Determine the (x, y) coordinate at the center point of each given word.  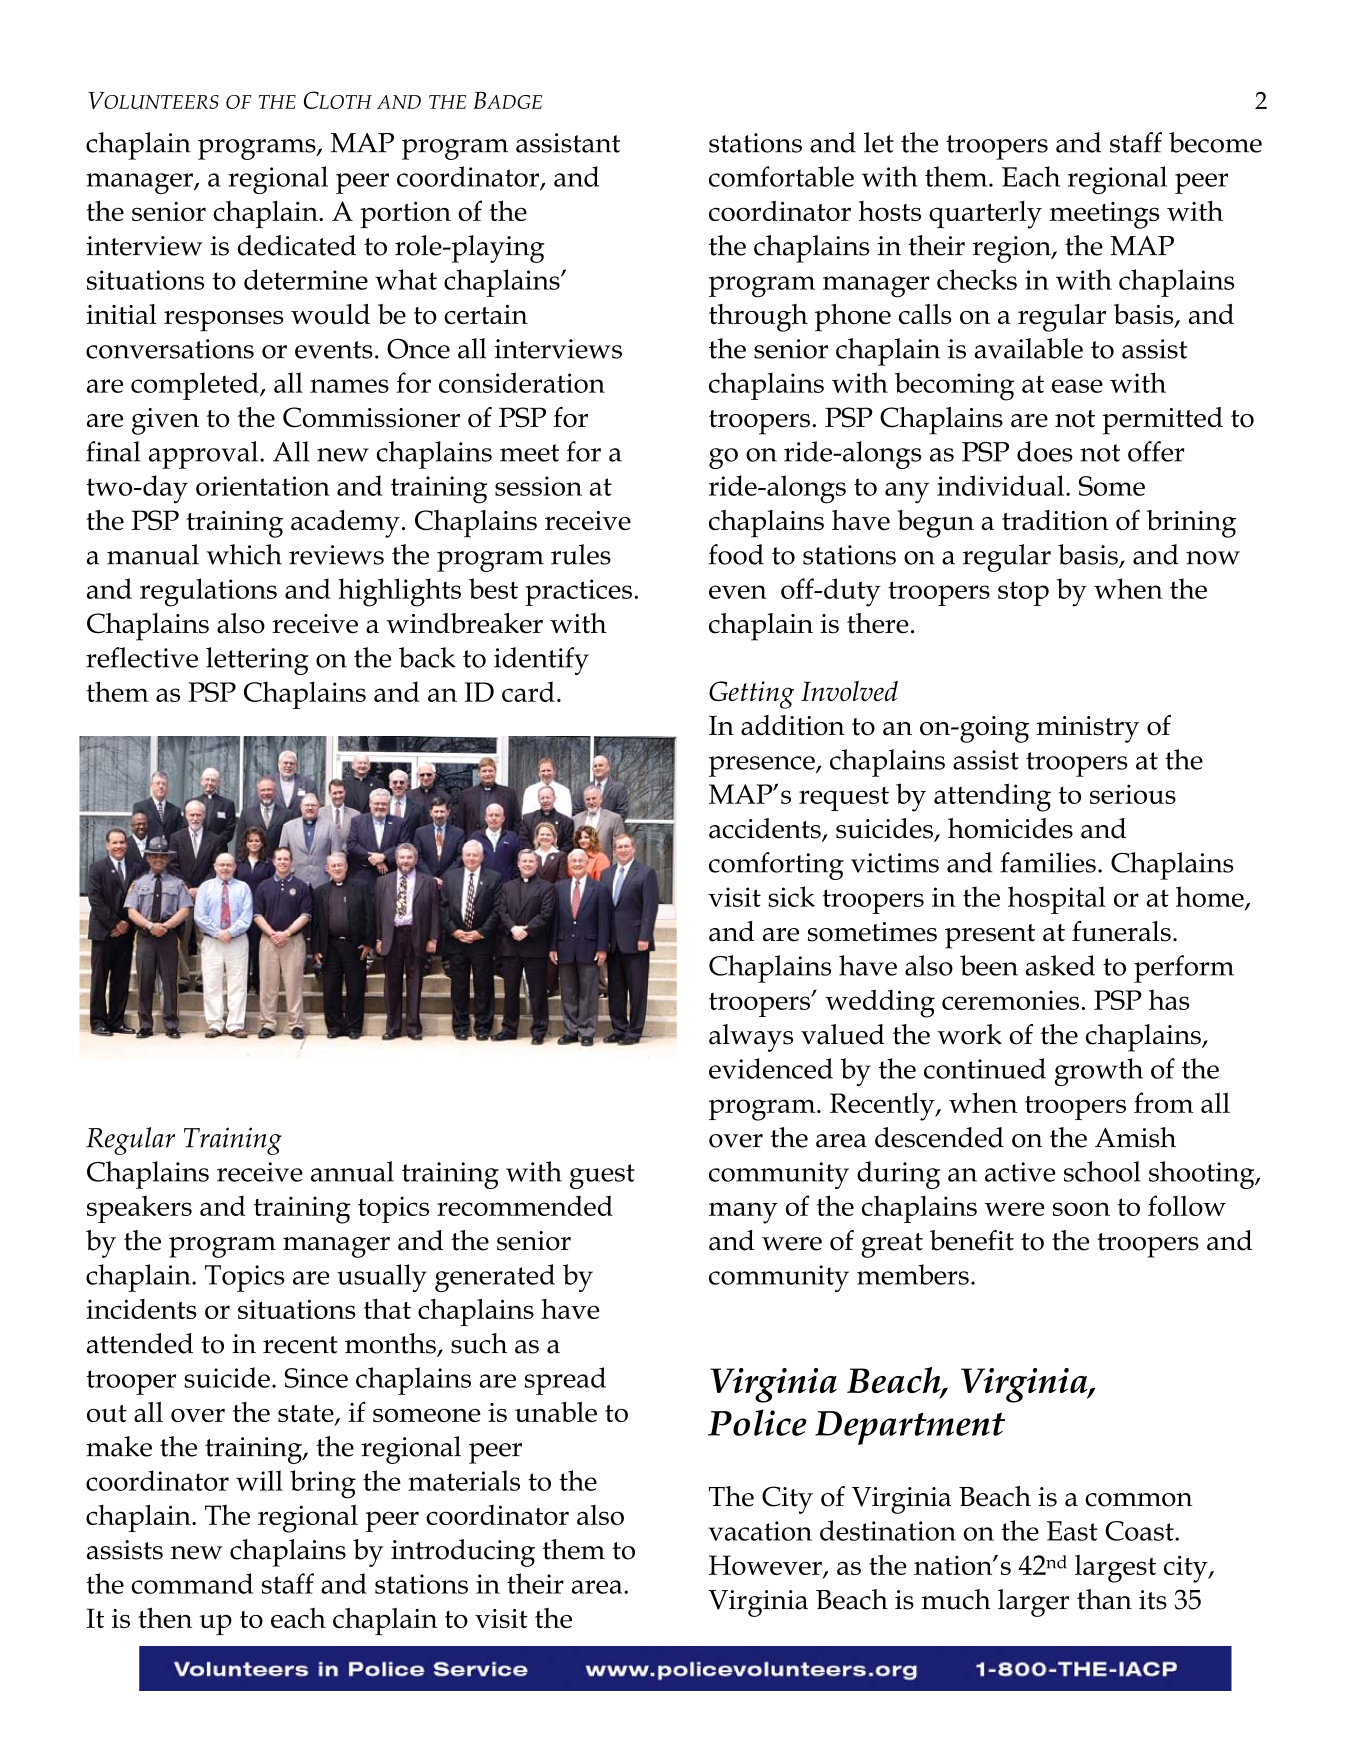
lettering (257, 661)
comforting (776, 866)
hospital (1057, 900)
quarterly (985, 215)
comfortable (781, 176)
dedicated (297, 245)
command (192, 1583)
